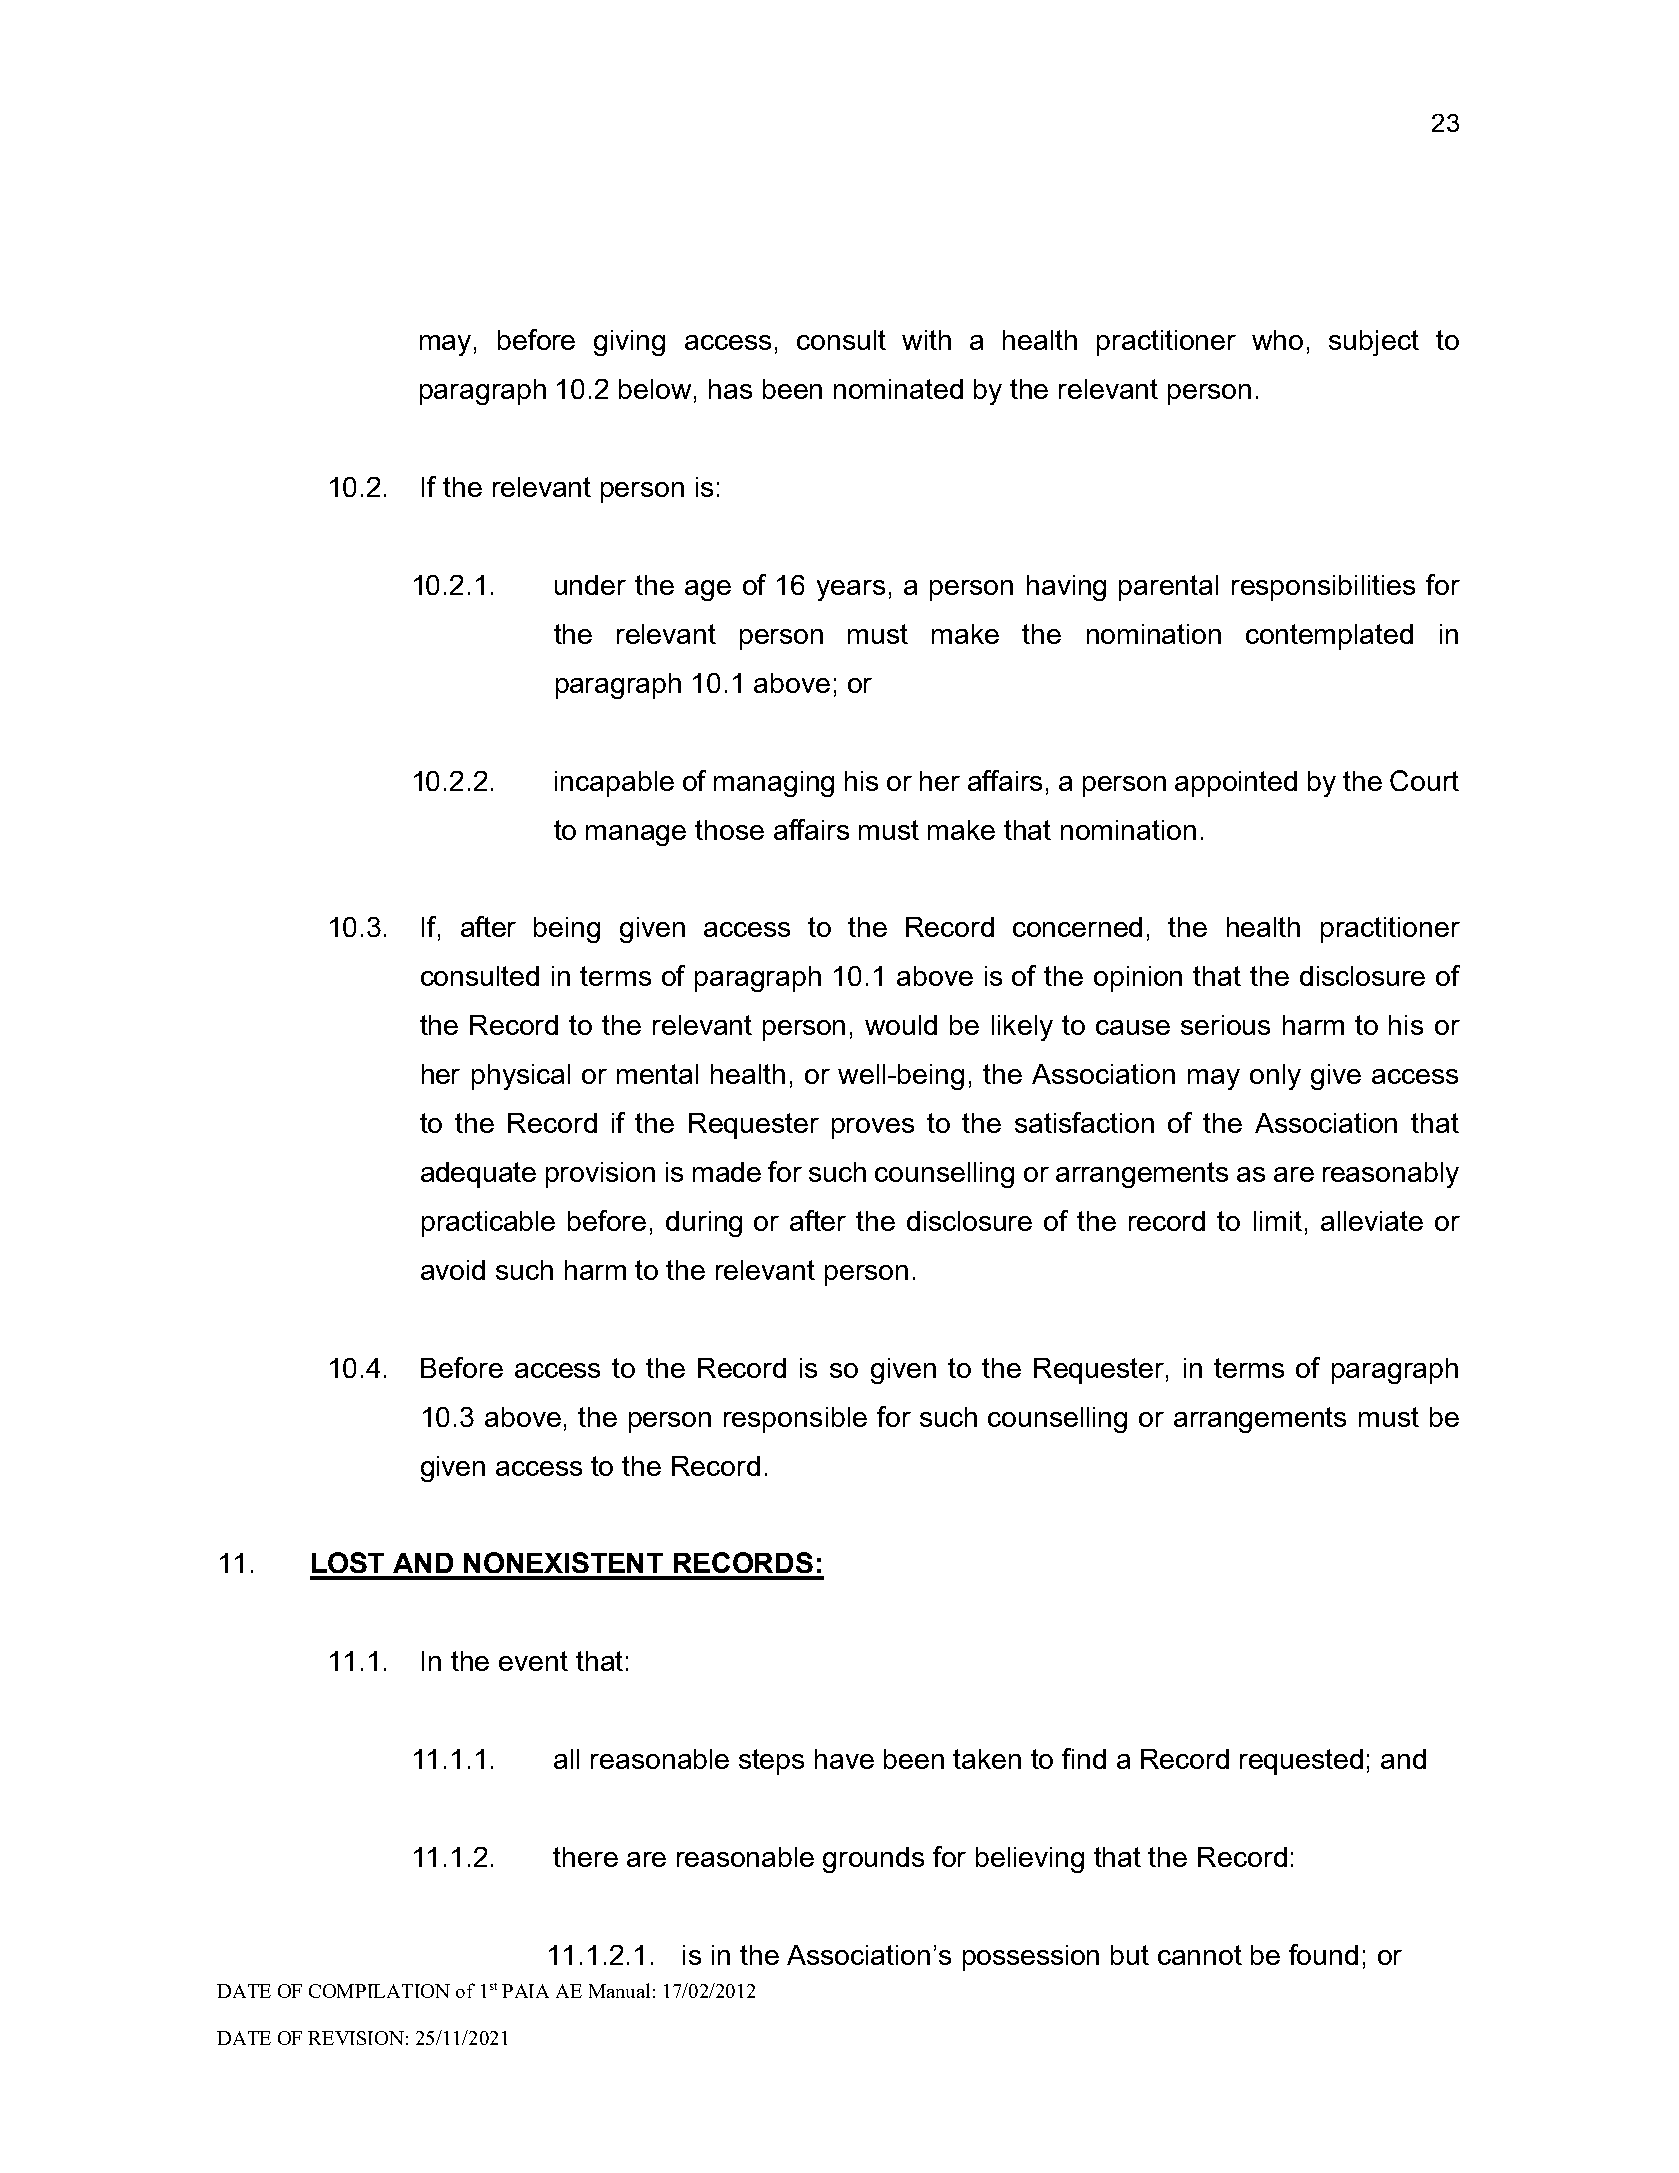 Image resolution: width=1679 pixels, height=2173 pixels. What do you see at coordinates (898, 389) in the document?
I see `nominated` at bounding box center [898, 389].
